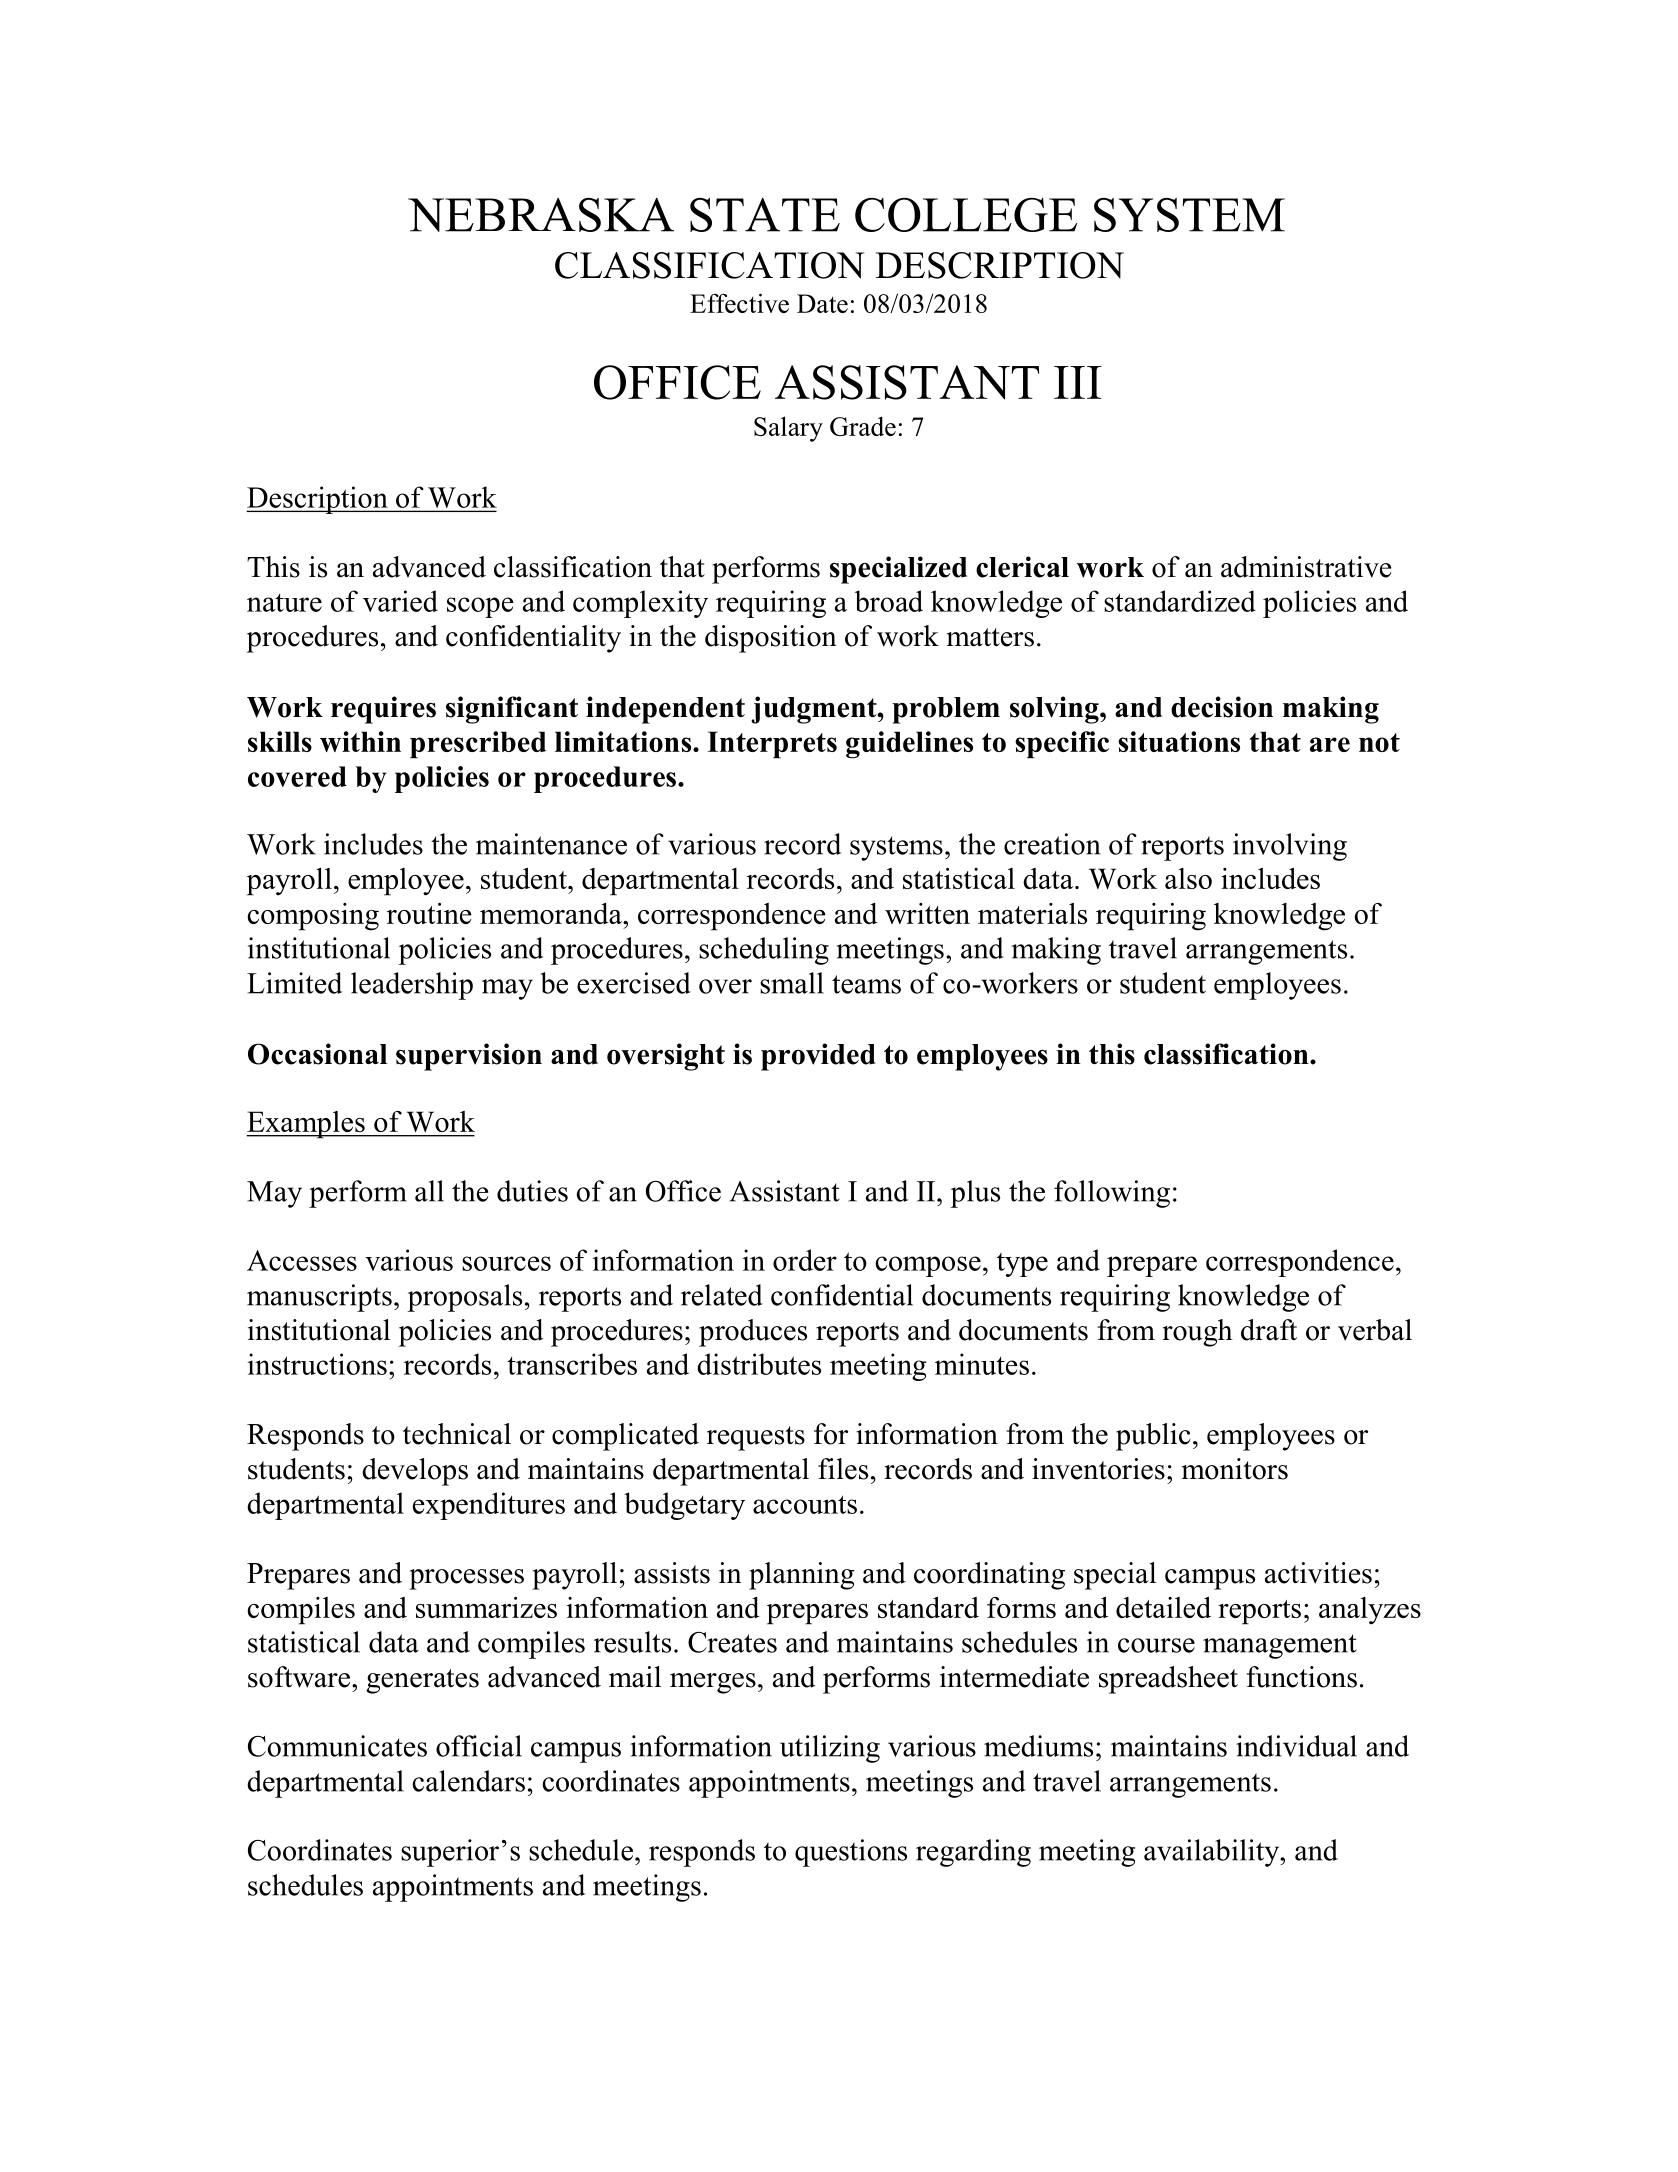 The height and width of the image is (2172, 1678). Describe the element at coordinates (479, 1746) in the image. I see `official` at that location.
